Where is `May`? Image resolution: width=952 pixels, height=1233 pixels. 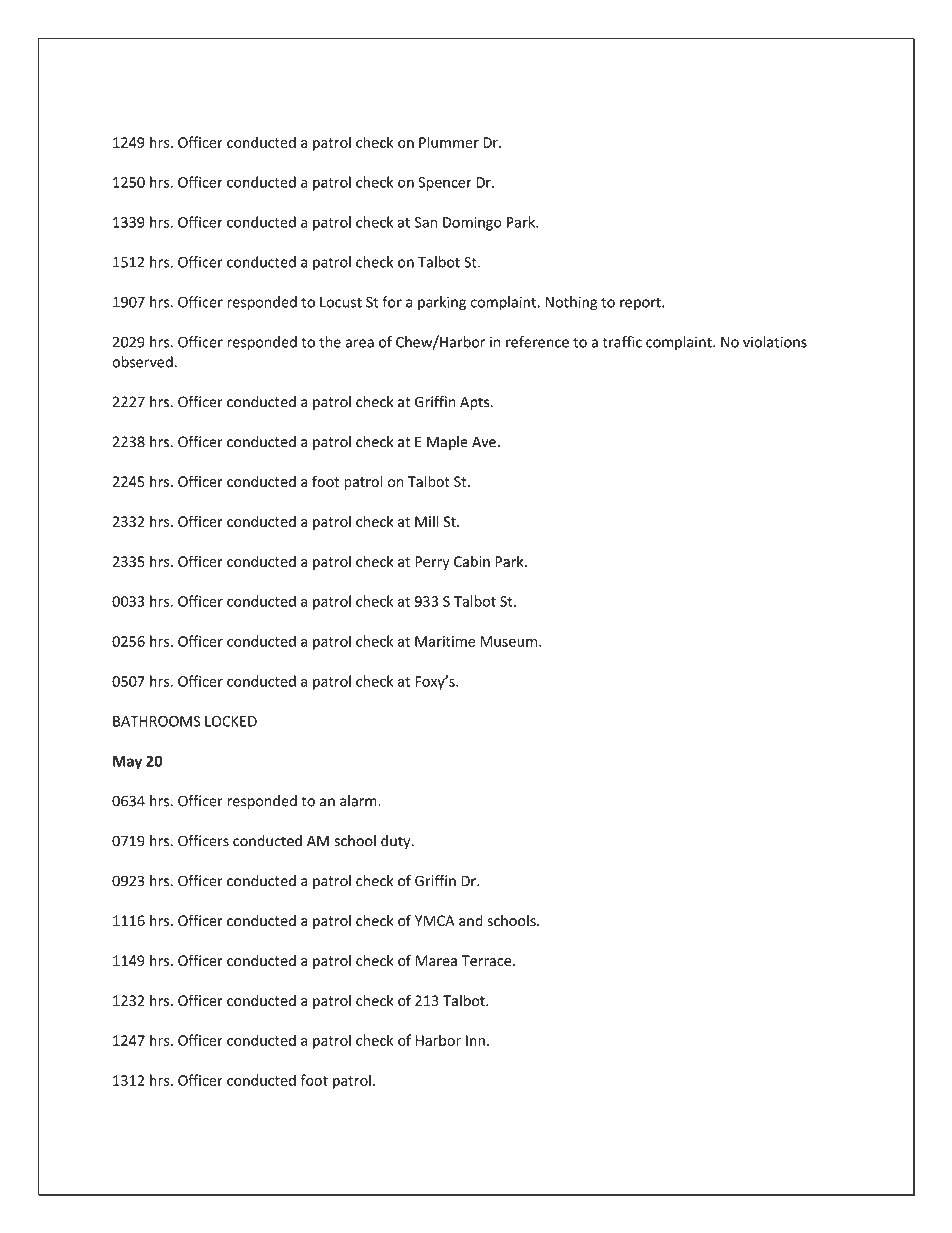
May is located at coordinates (127, 763).
